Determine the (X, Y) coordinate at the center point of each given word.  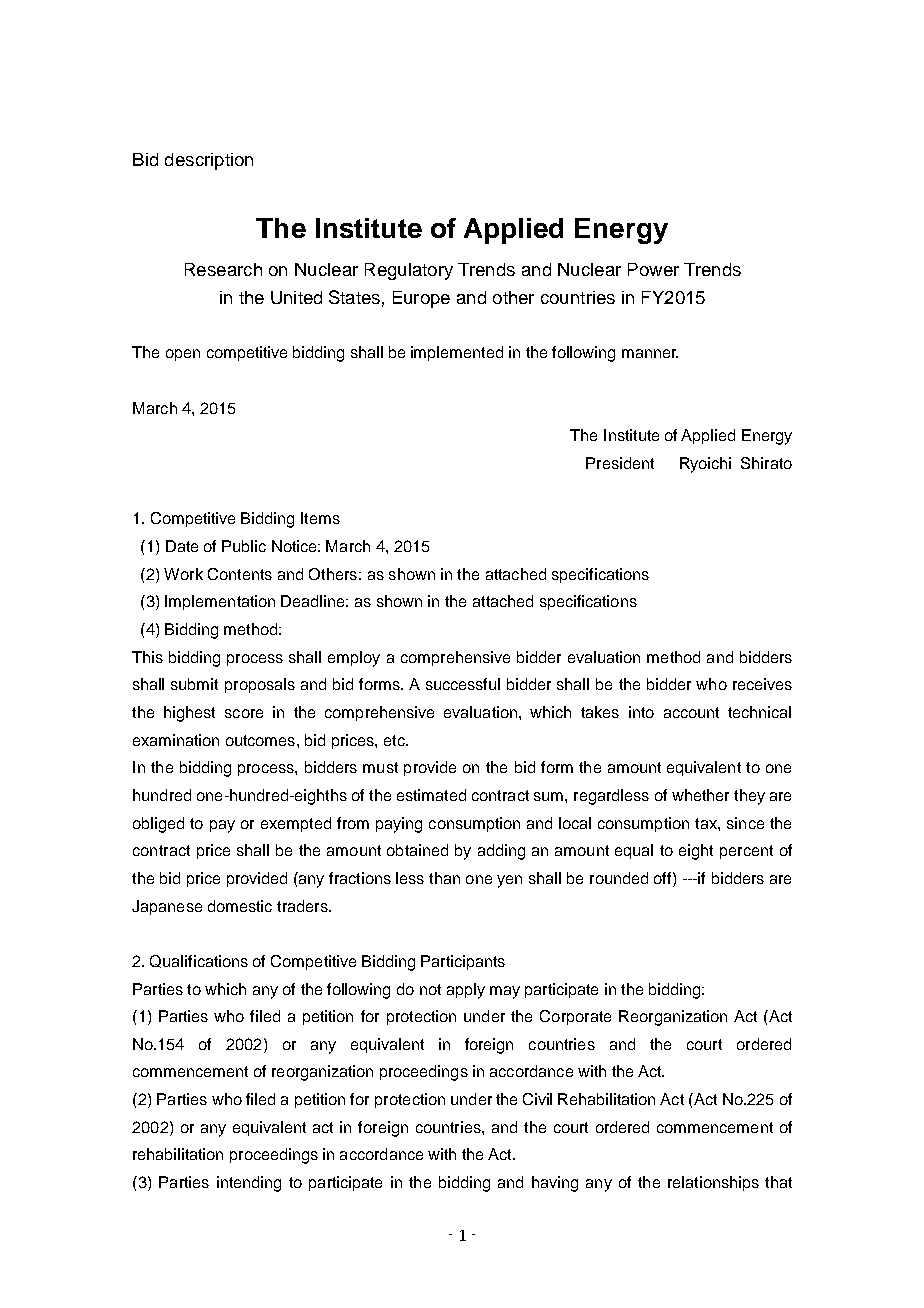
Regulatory (409, 271)
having (555, 1184)
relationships (713, 1183)
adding (501, 852)
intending (249, 1184)
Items (320, 518)
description (209, 161)
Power (653, 269)
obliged (158, 825)
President (620, 463)
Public (244, 546)
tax (707, 823)
